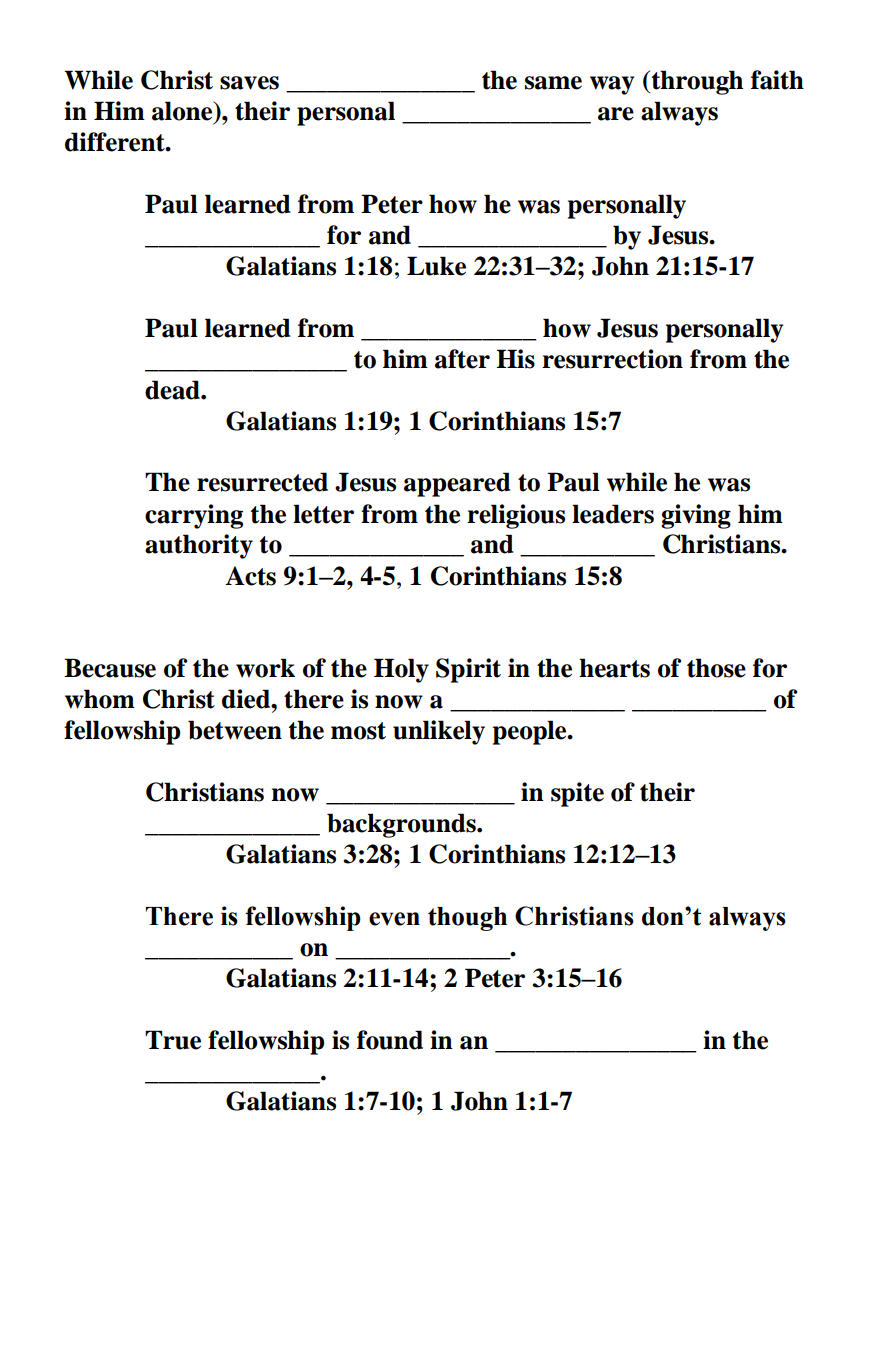 This page has width=887, height=1372. What do you see at coordinates (183, 112) in the page?
I see `alone` at bounding box center [183, 112].
